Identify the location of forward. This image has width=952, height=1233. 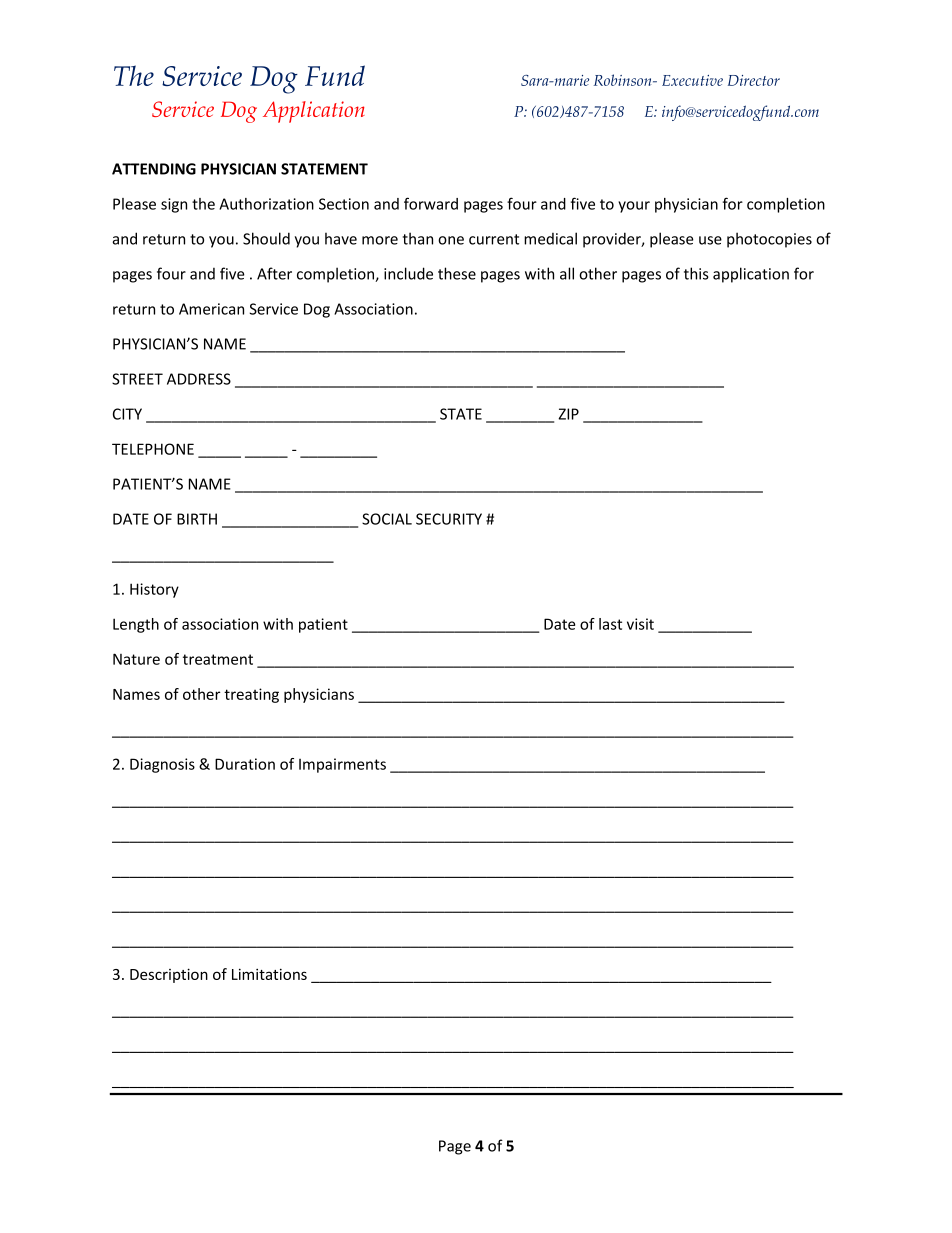
(431, 203).
